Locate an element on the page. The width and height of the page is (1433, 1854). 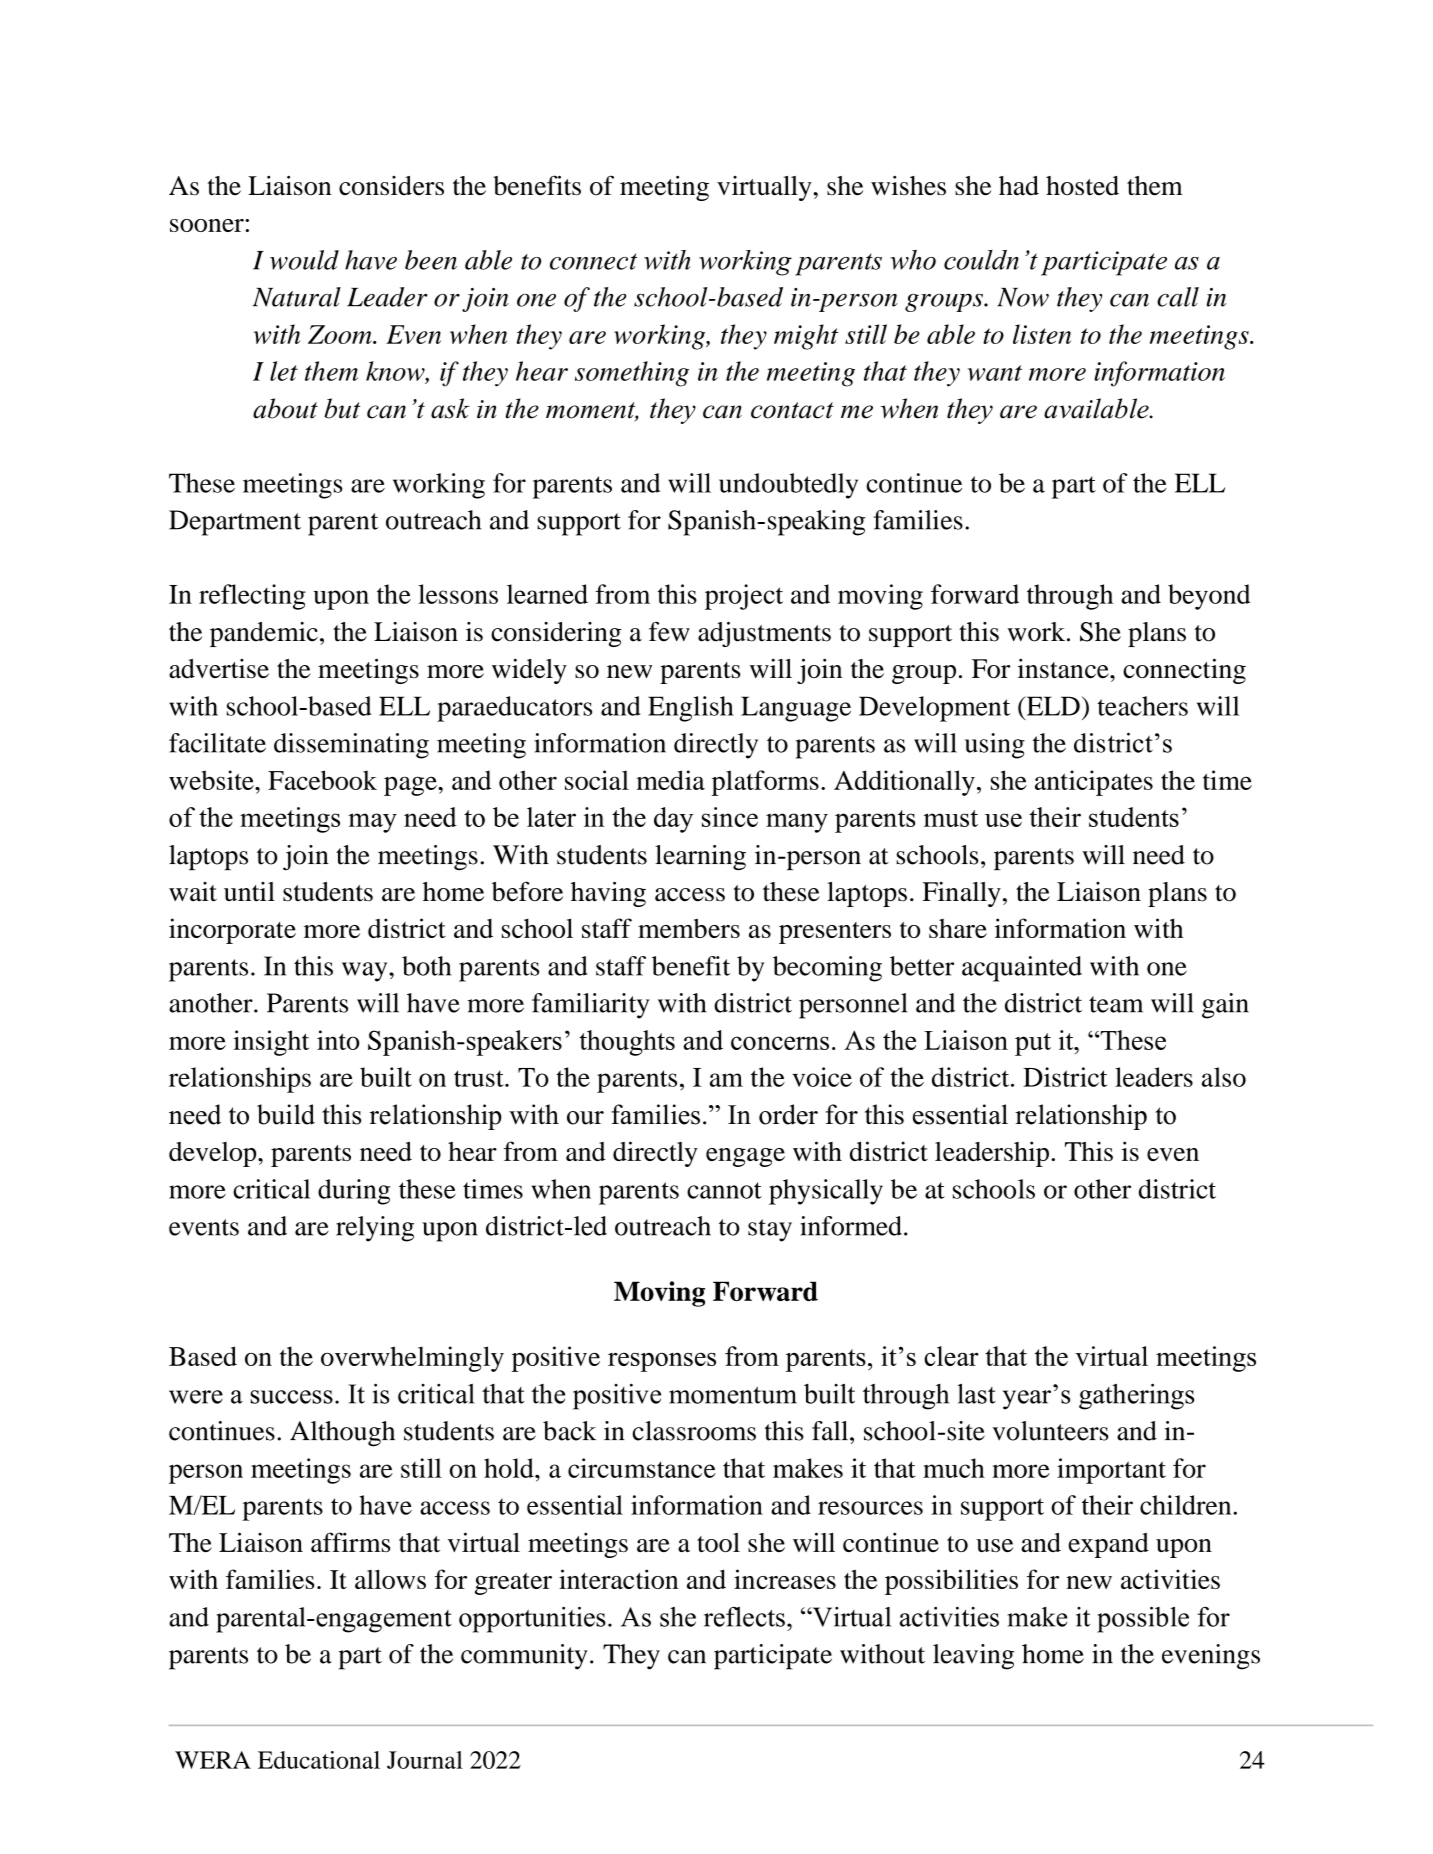
members is located at coordinates (689, 928).
